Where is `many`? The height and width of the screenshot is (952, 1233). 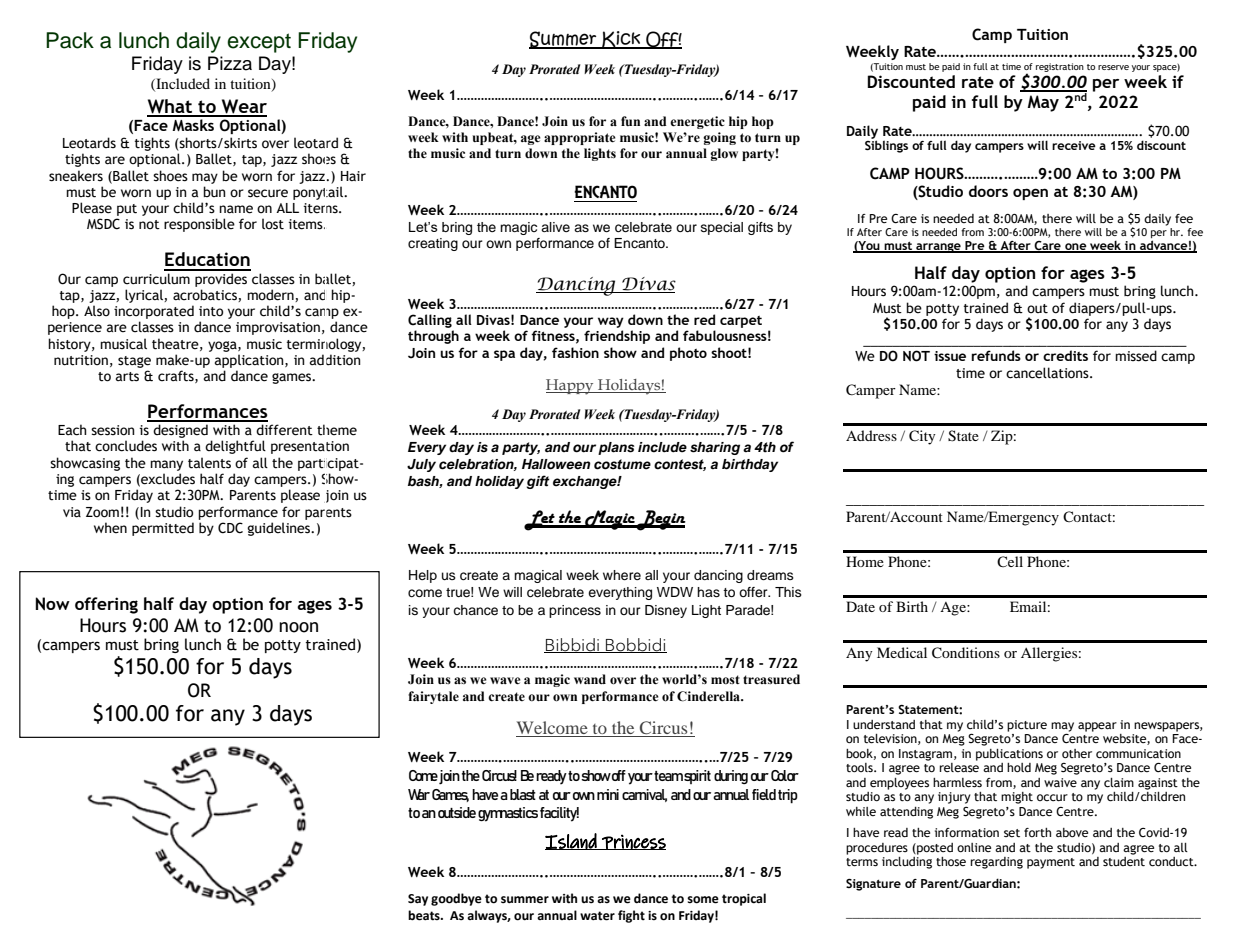
many is located at coordinates (166, 465).
